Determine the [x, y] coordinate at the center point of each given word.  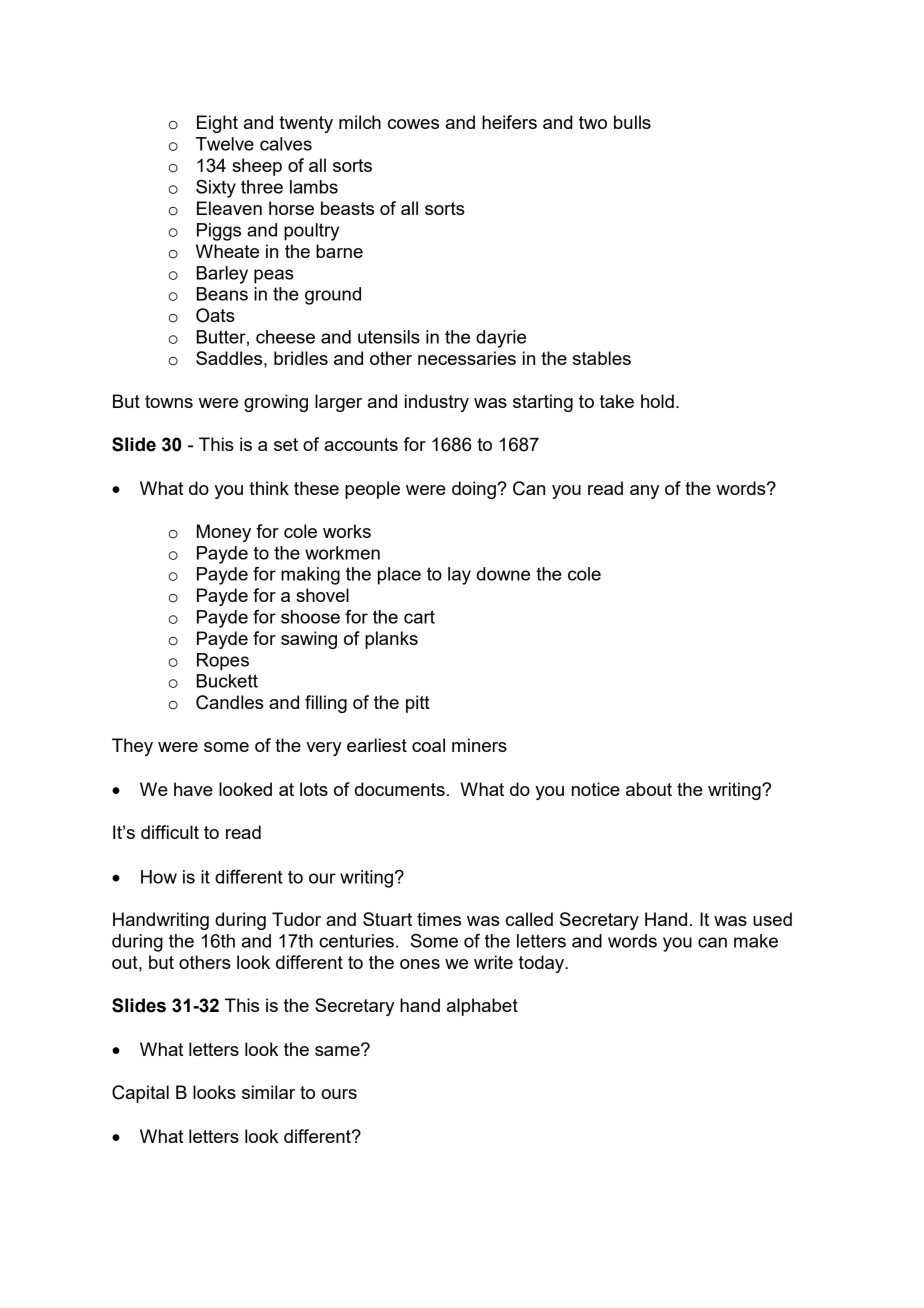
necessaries [467, 358]
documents [399, 789]
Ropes [223, 662]
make [756, 941]
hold [657, 401]
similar [268, 1092]
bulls [632, 122]
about [649, 789]
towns [169, 401]
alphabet [482, 1007]
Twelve [225, 144]
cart [419, 617]
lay [459, 576]
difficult [170, 832]
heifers [509, 122]
